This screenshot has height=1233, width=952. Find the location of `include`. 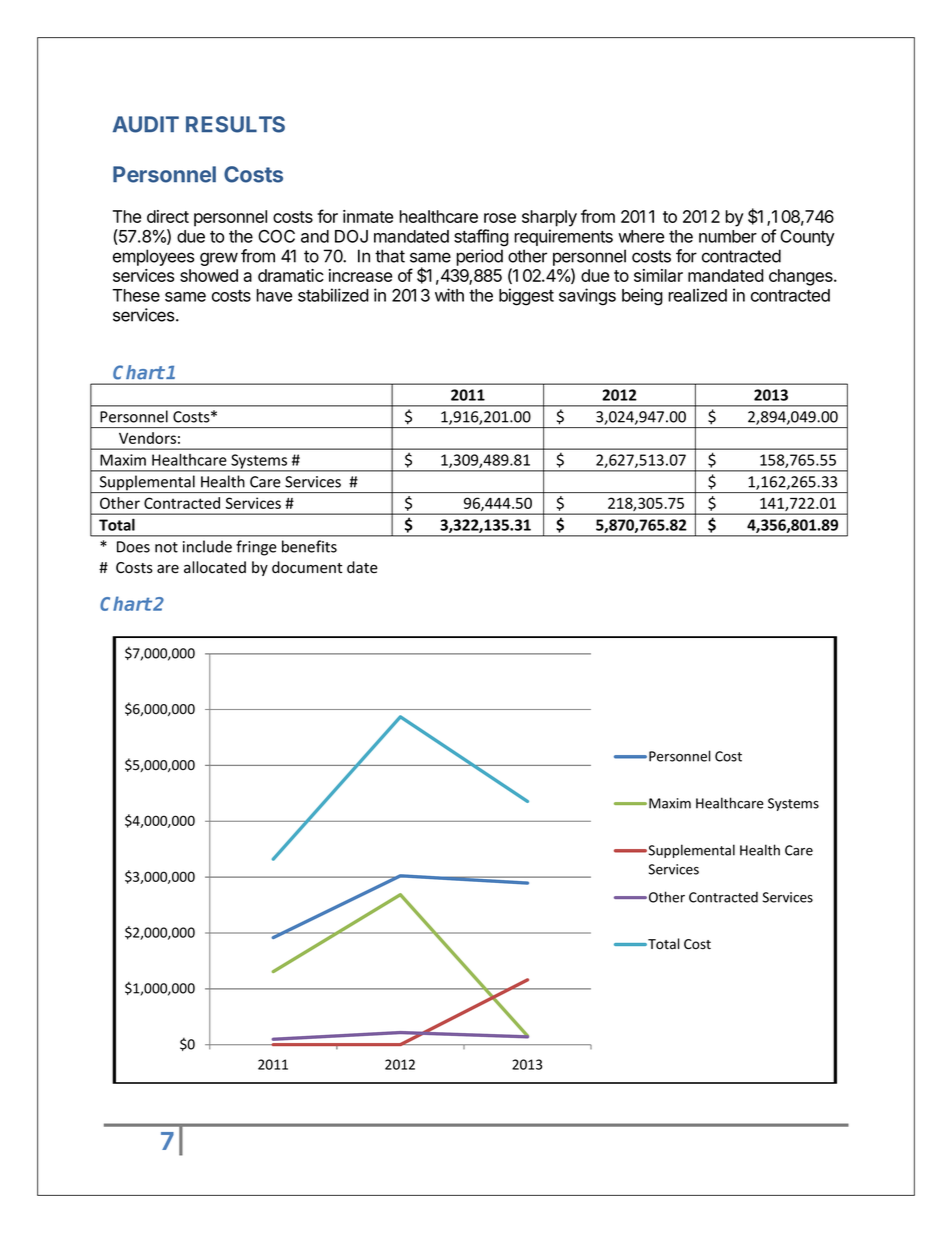

include is located at coordinates (207, 546).
